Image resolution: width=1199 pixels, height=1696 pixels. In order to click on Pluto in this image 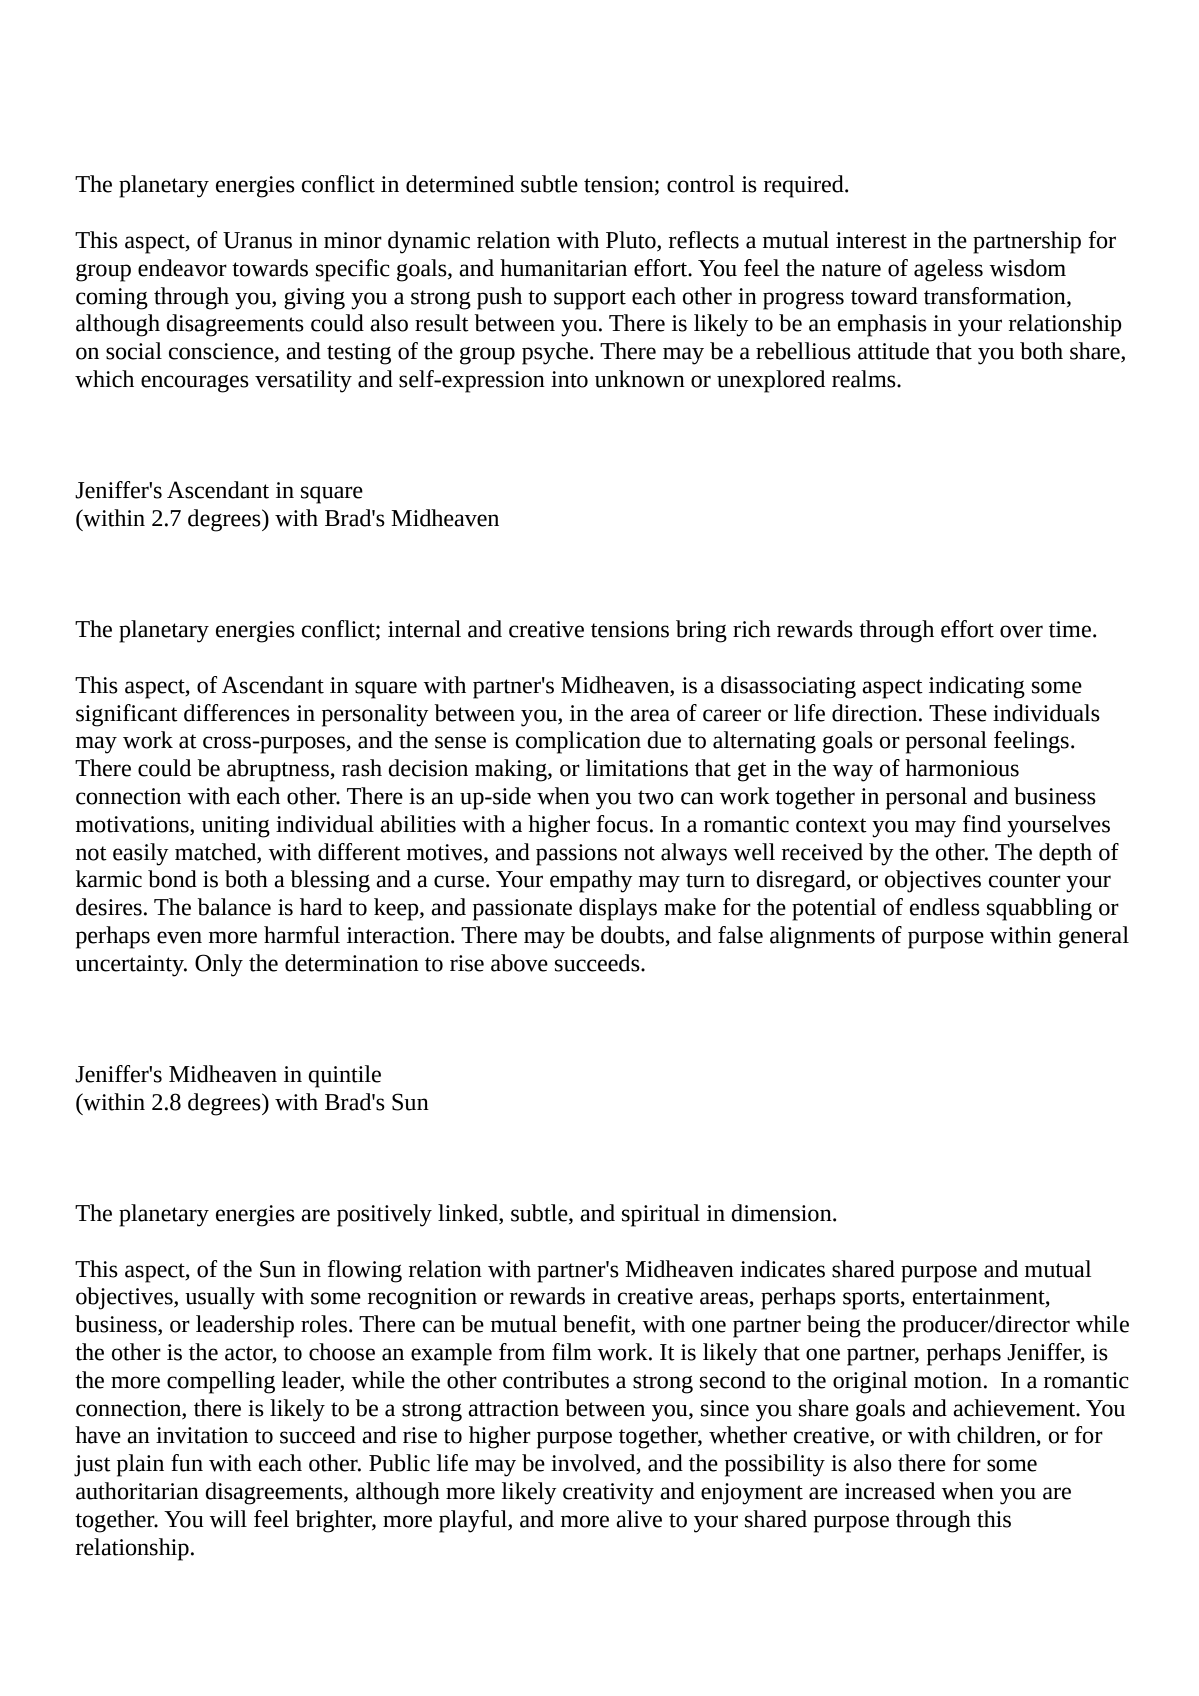, I will do `click(632, 241)`.
